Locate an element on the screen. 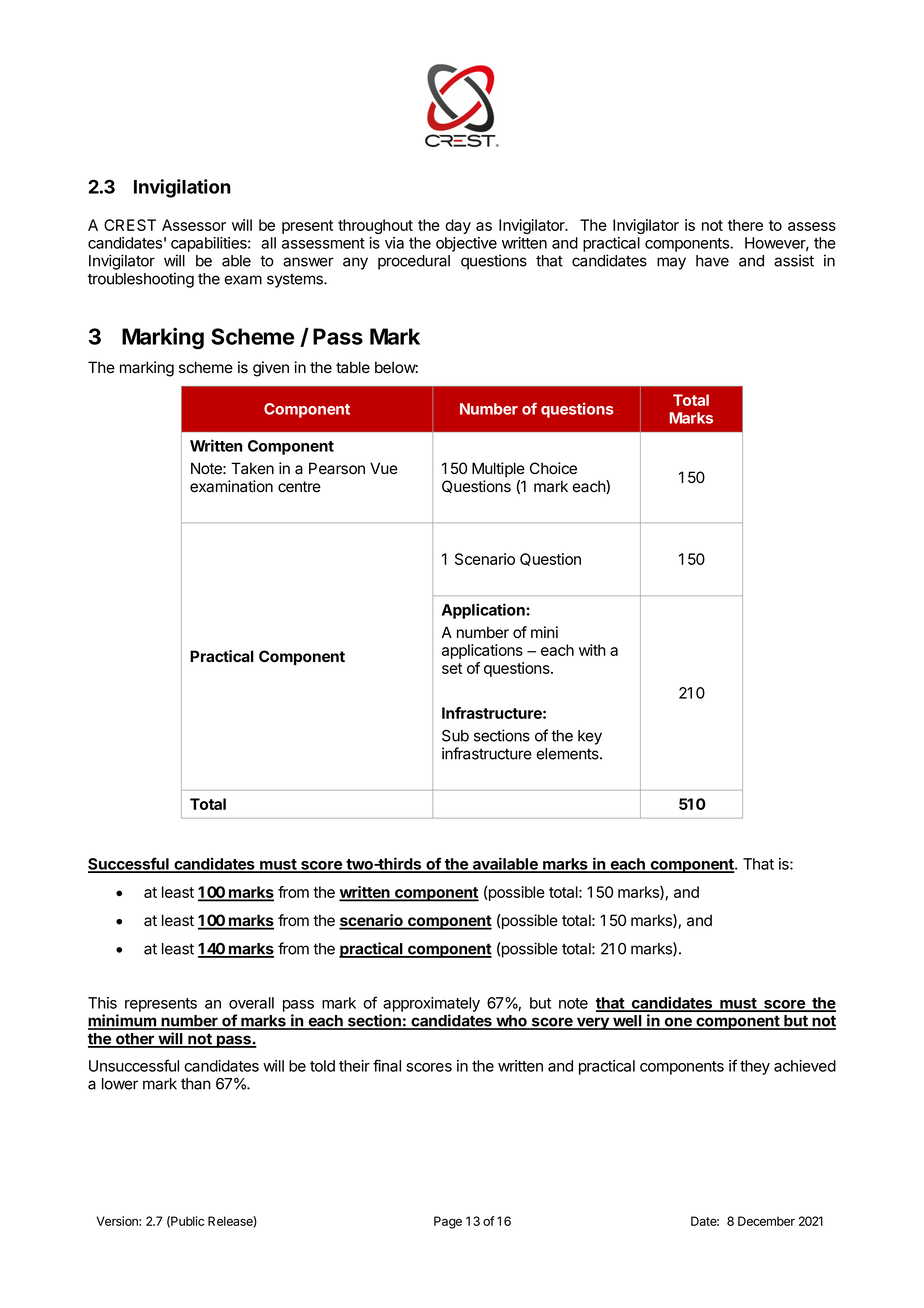 The image size is (924, 1308). key is located at coordinates (590, 737).
